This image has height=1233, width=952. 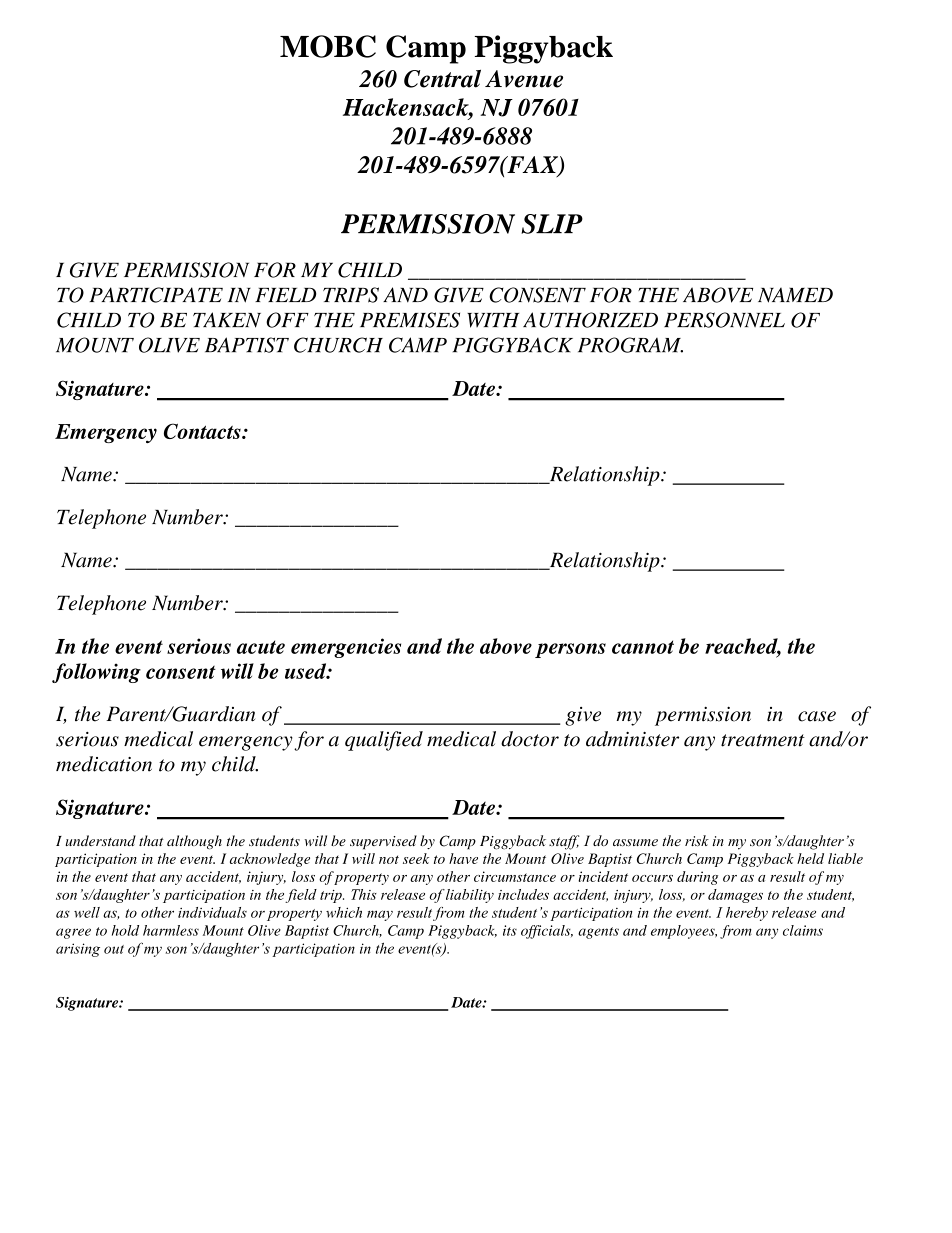 I want to click on PERSONNEL, so click(x=724, y=320).
